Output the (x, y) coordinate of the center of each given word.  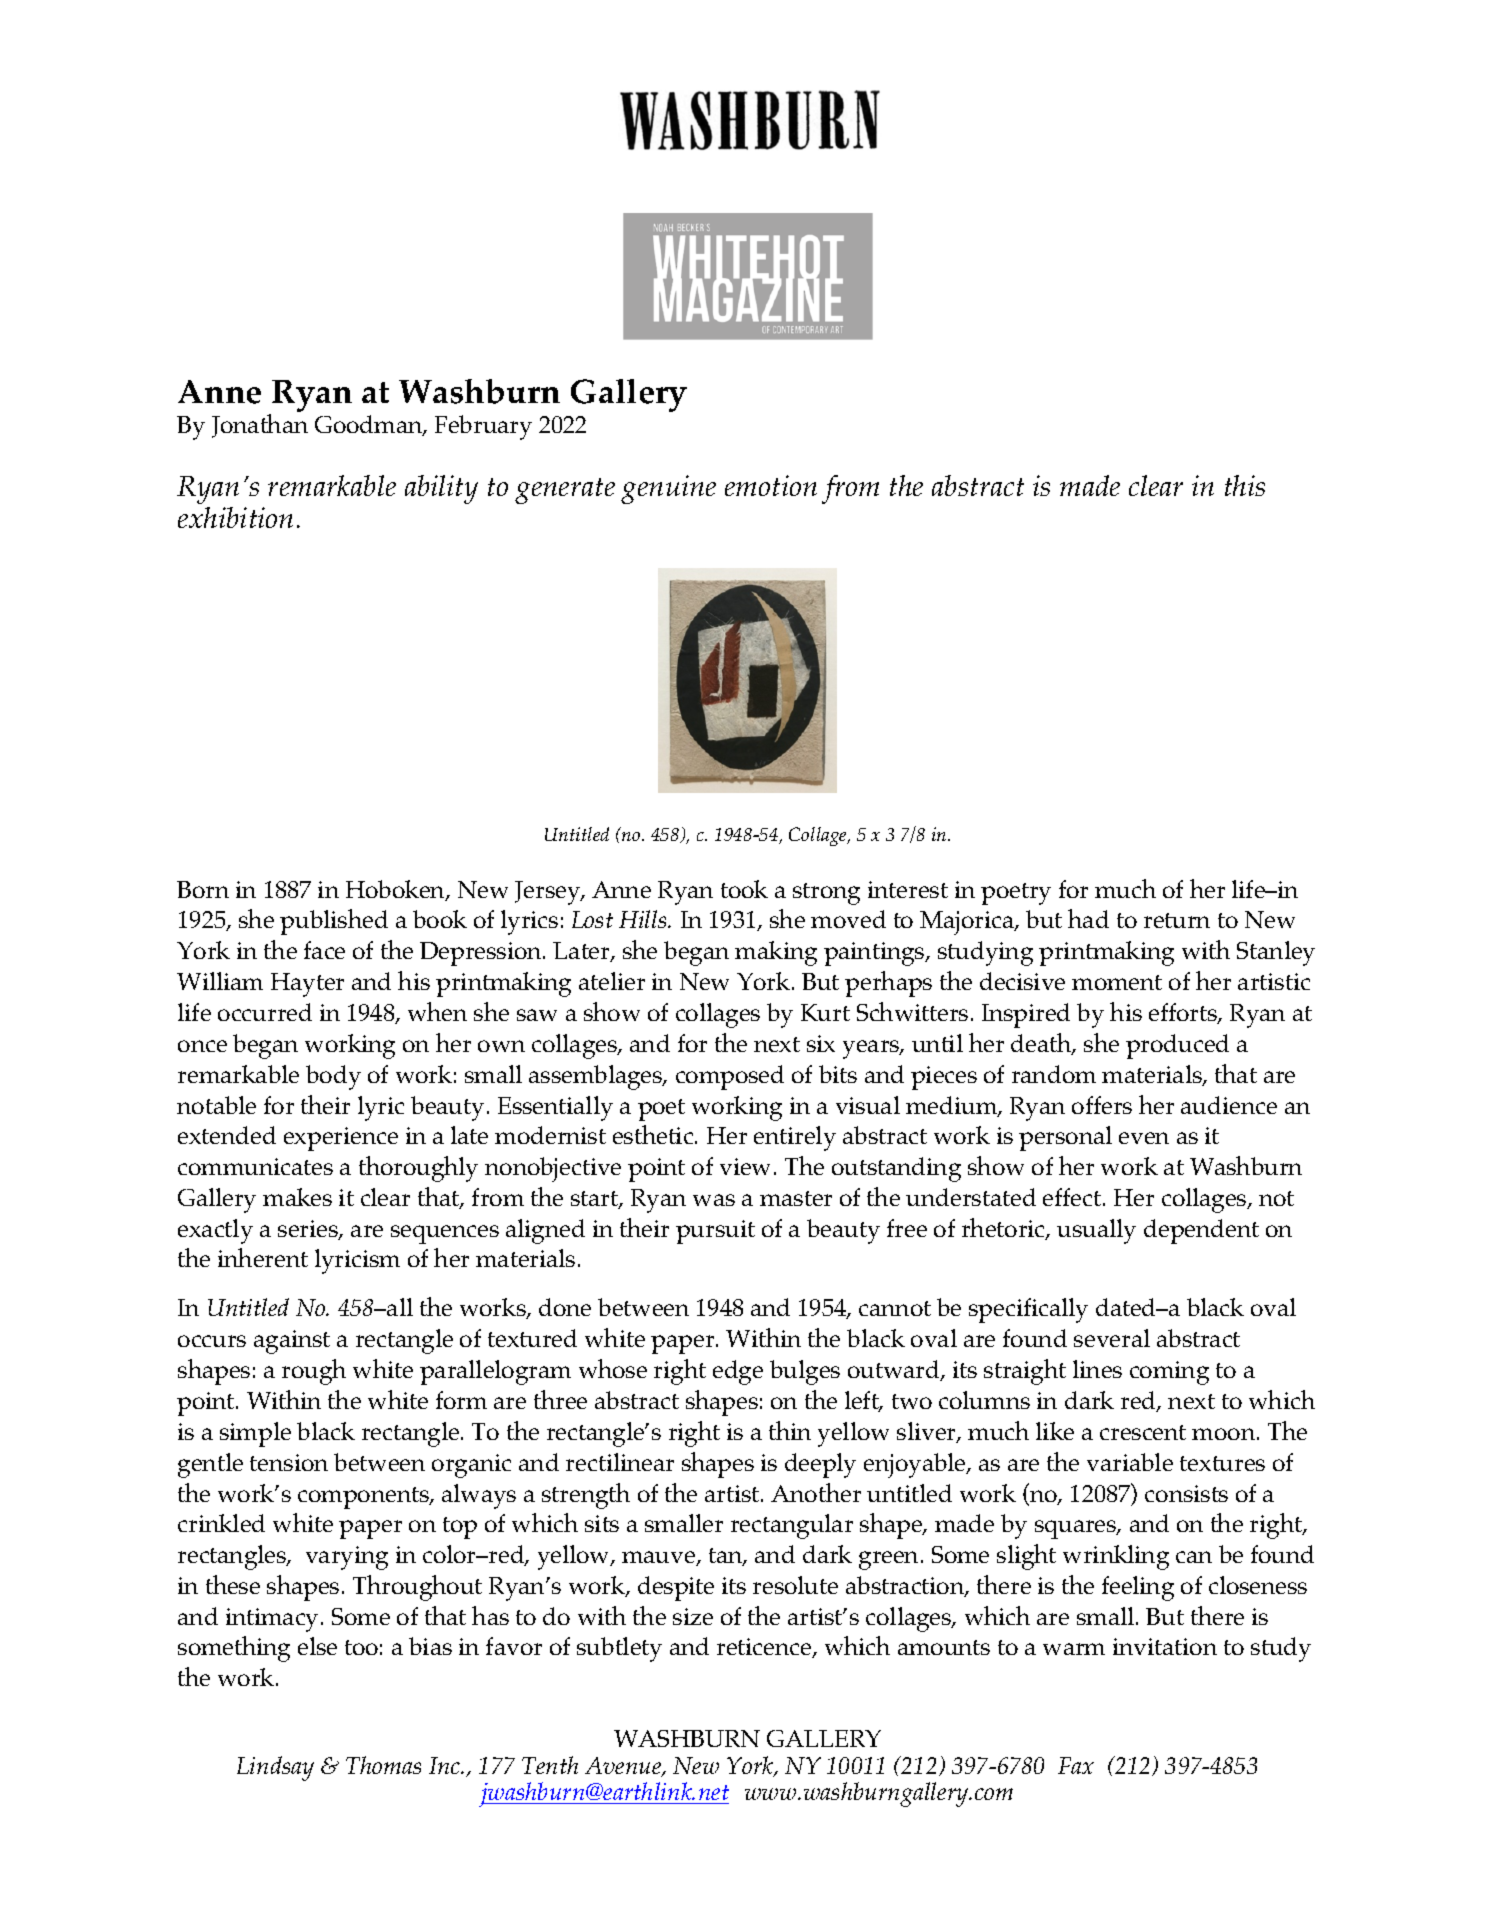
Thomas (383, 1765)
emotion (771, 485)
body (333, 1077)
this (1245, 485)
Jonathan (260, 426)
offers (1102, 1105)
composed (730, 1077)
